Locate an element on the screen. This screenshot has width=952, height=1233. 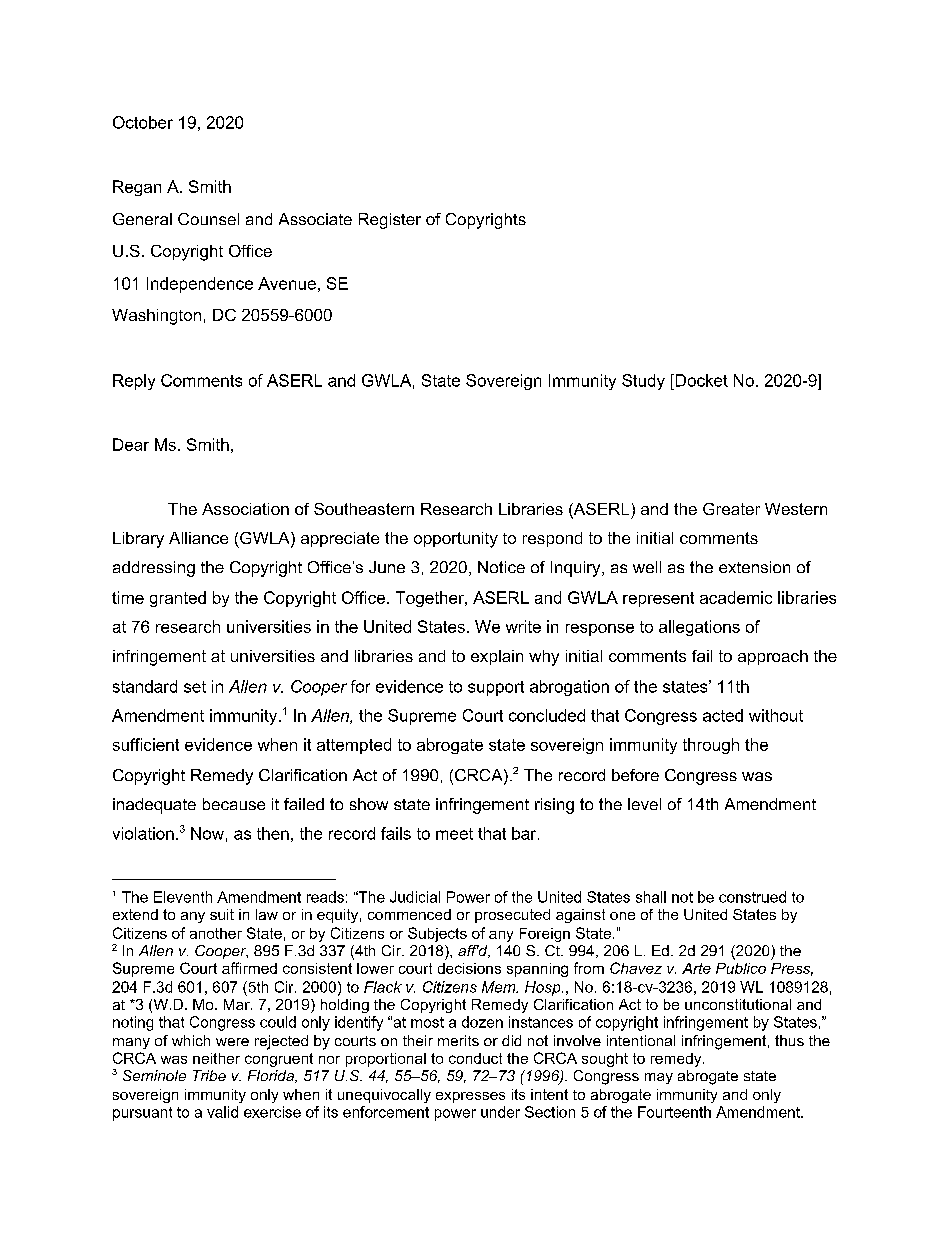
granted is located at coordinates (178, 599).
